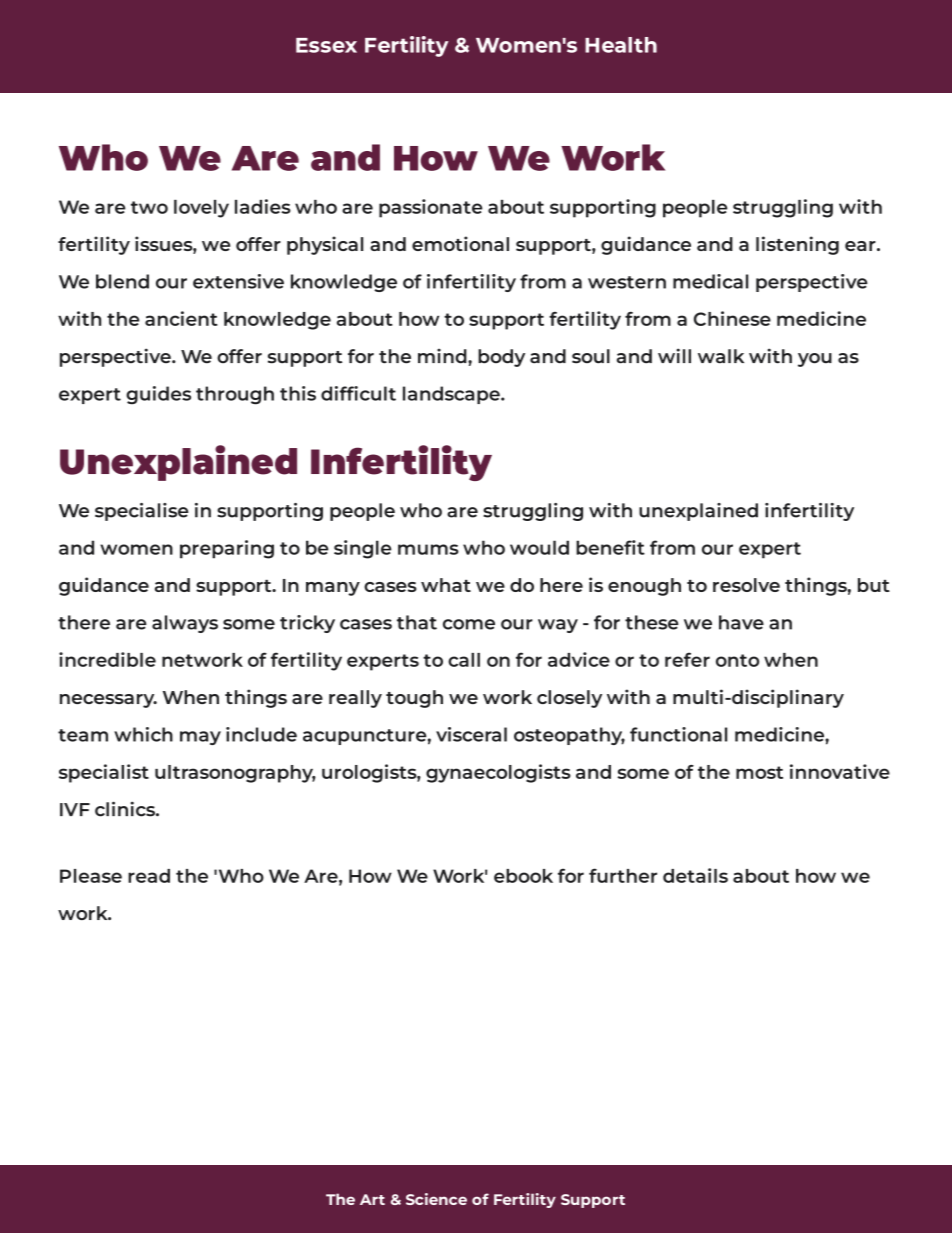 The image size is (952, 1233). I want to click on have, so click(741, 622).
